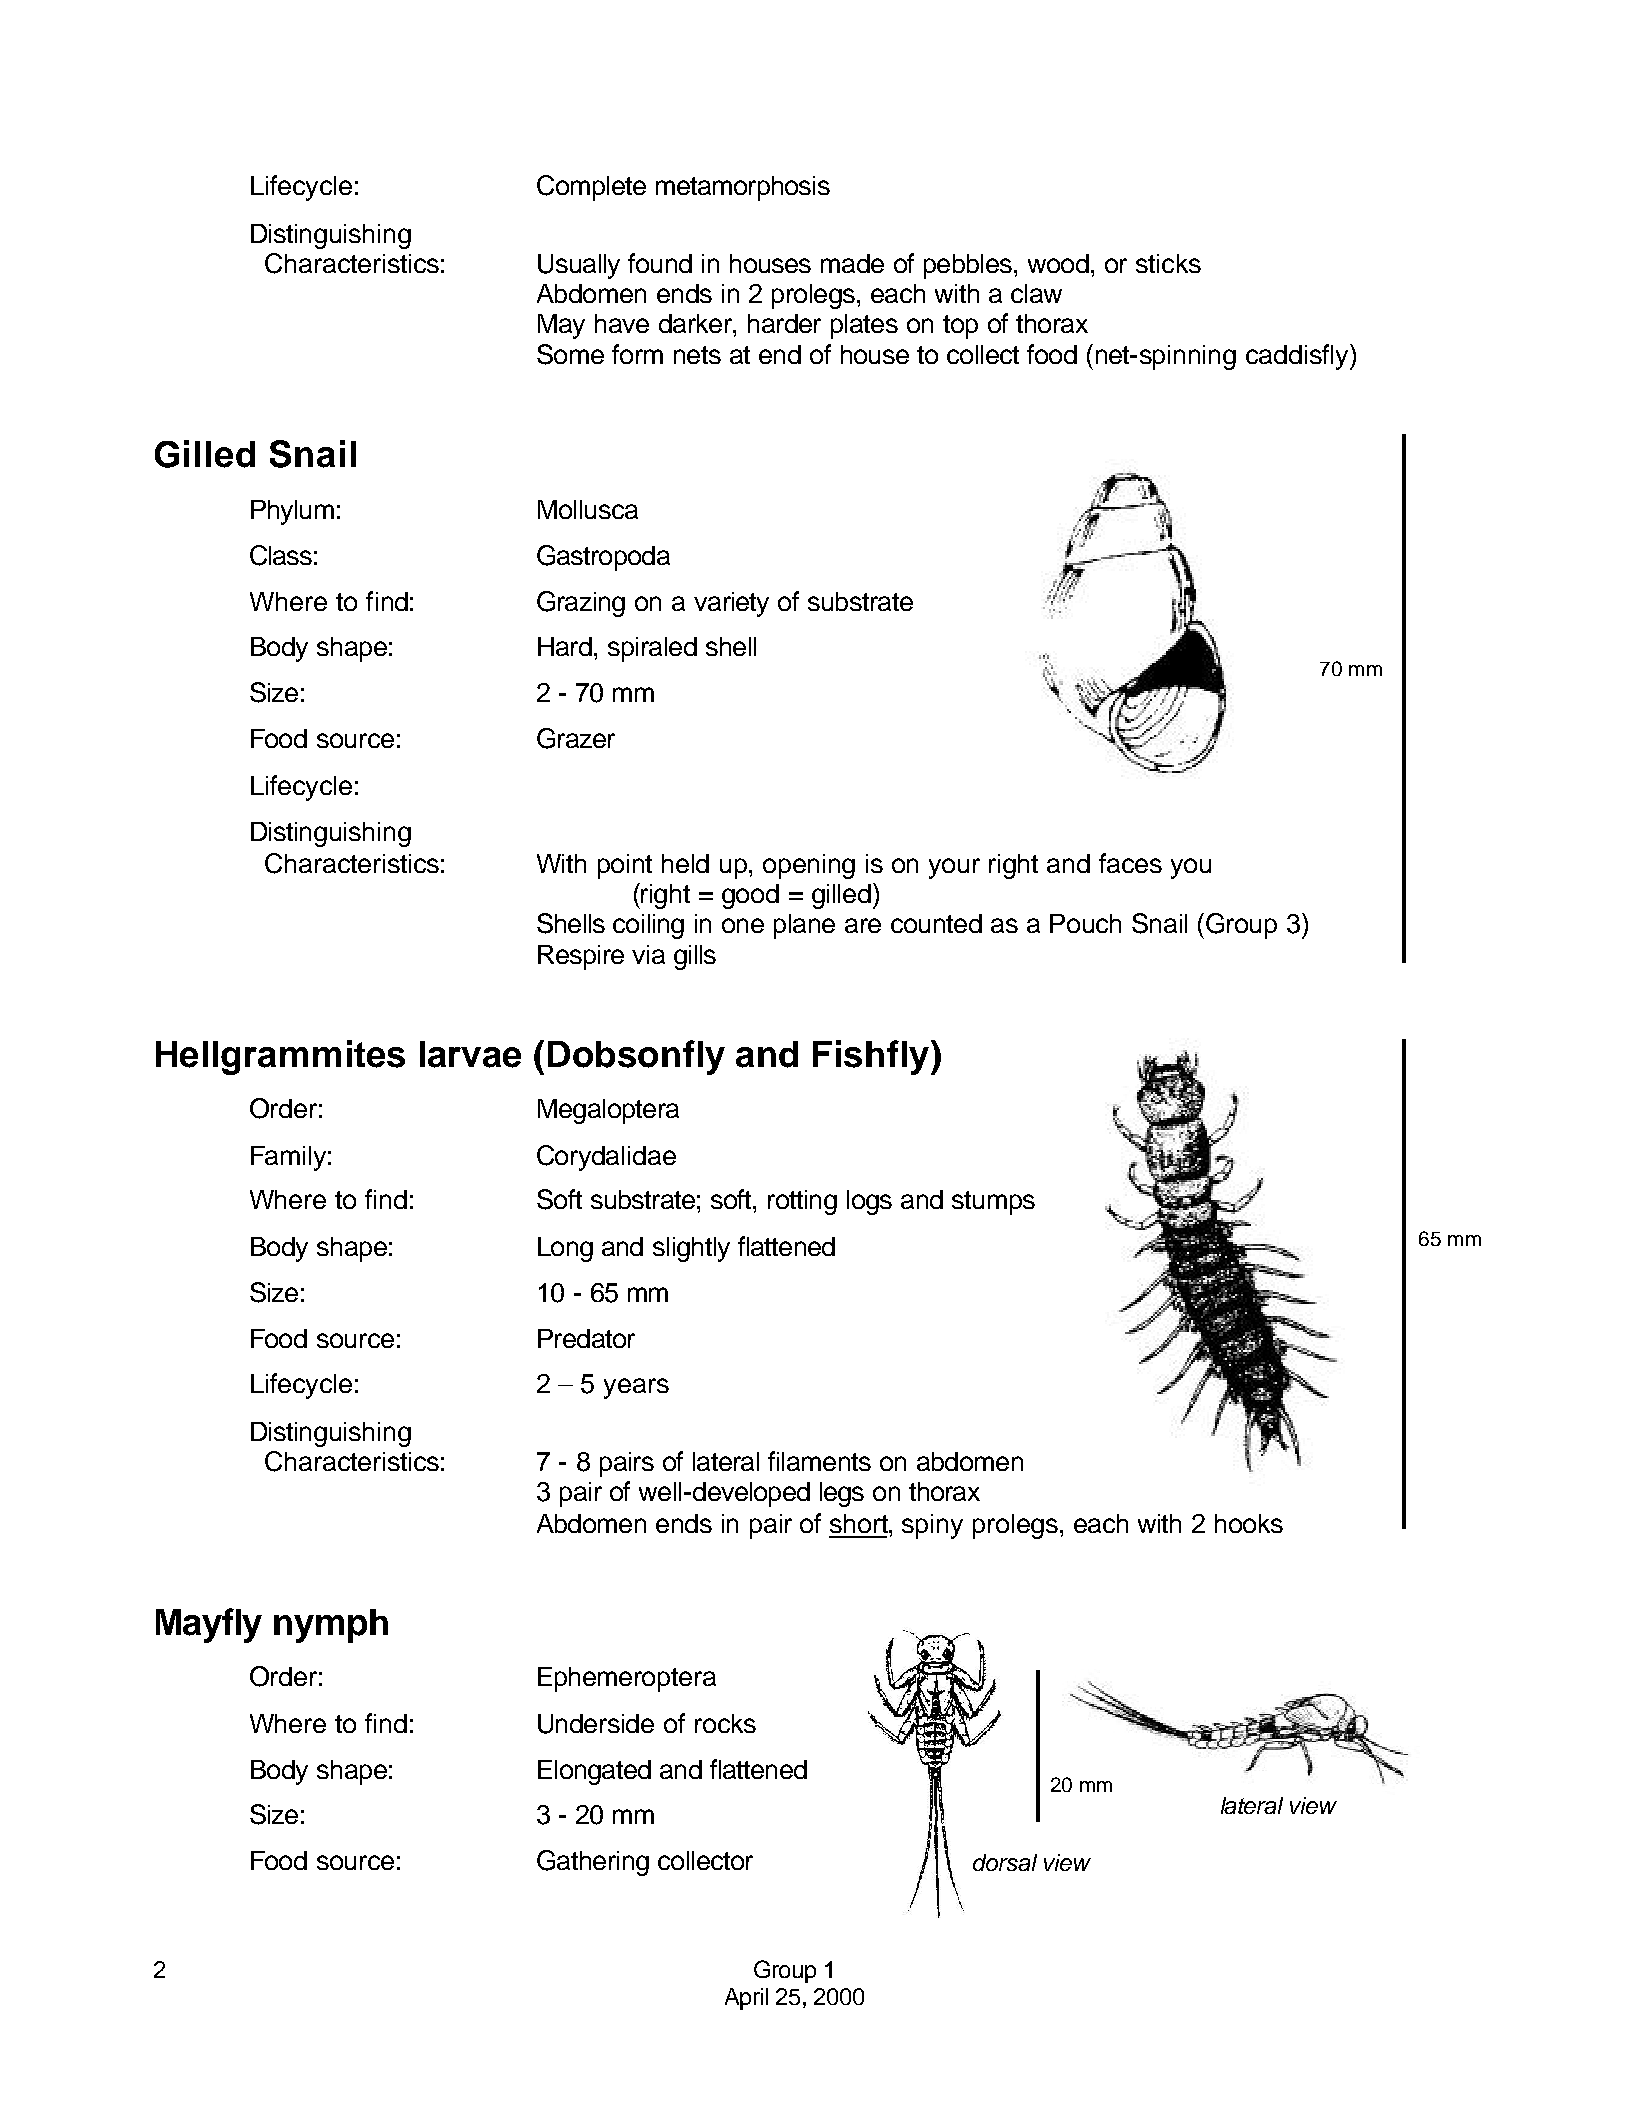 This screenshot has width=1627, height=2106. What do you see at coordinates (802, 1202) in the screenshot?
I see `rotting` at bounding box center [802, 1202].
